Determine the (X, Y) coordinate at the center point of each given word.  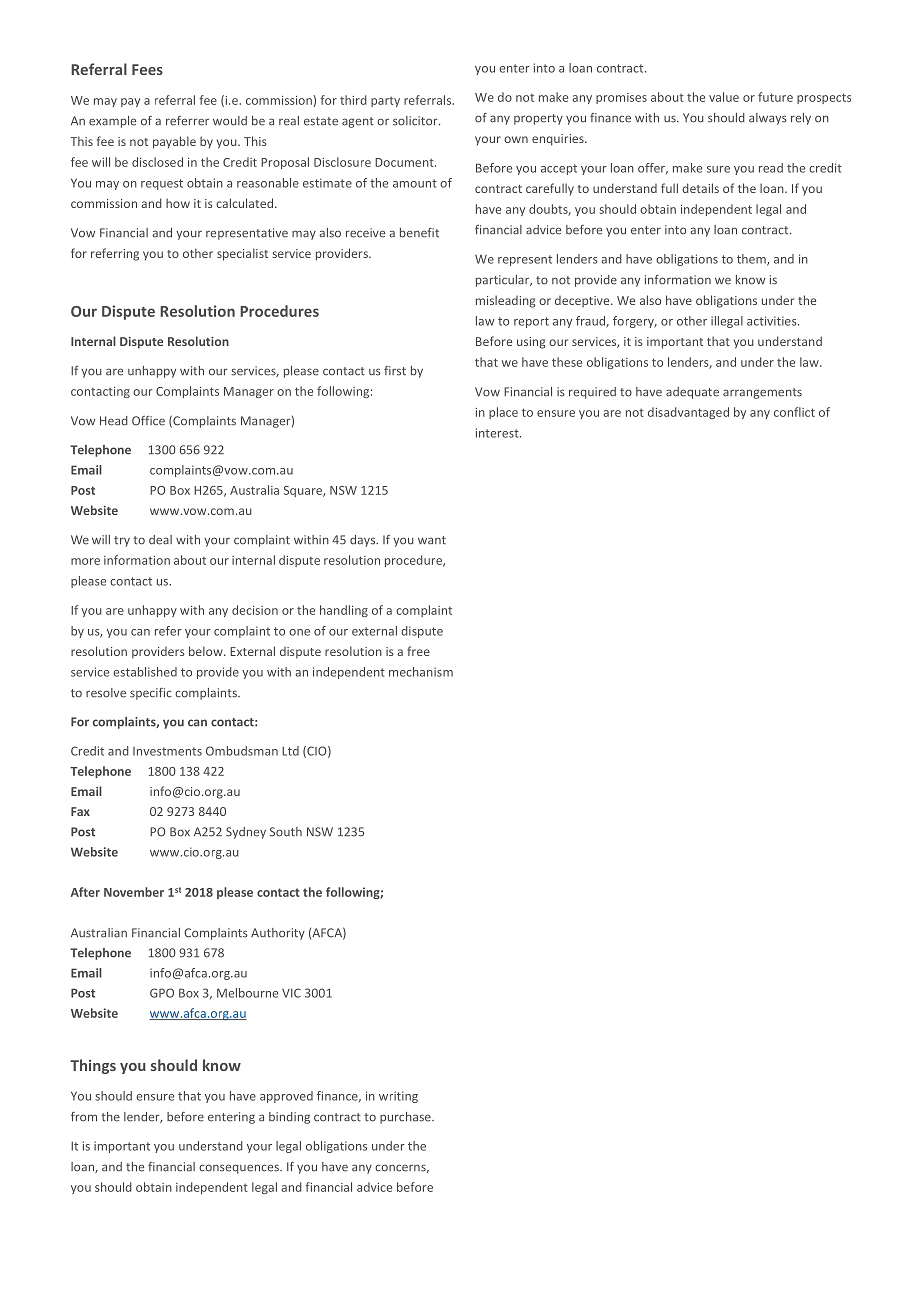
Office (148, 421)
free (418, 651)
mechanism (421, 672)
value (724, 97)
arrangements (762, 393)
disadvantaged (688, 413)
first (395, 371)
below (207, 651)
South (286, 832)
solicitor (416, 121)
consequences (240, 1169)
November (134, 892)
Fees (147, 69)
